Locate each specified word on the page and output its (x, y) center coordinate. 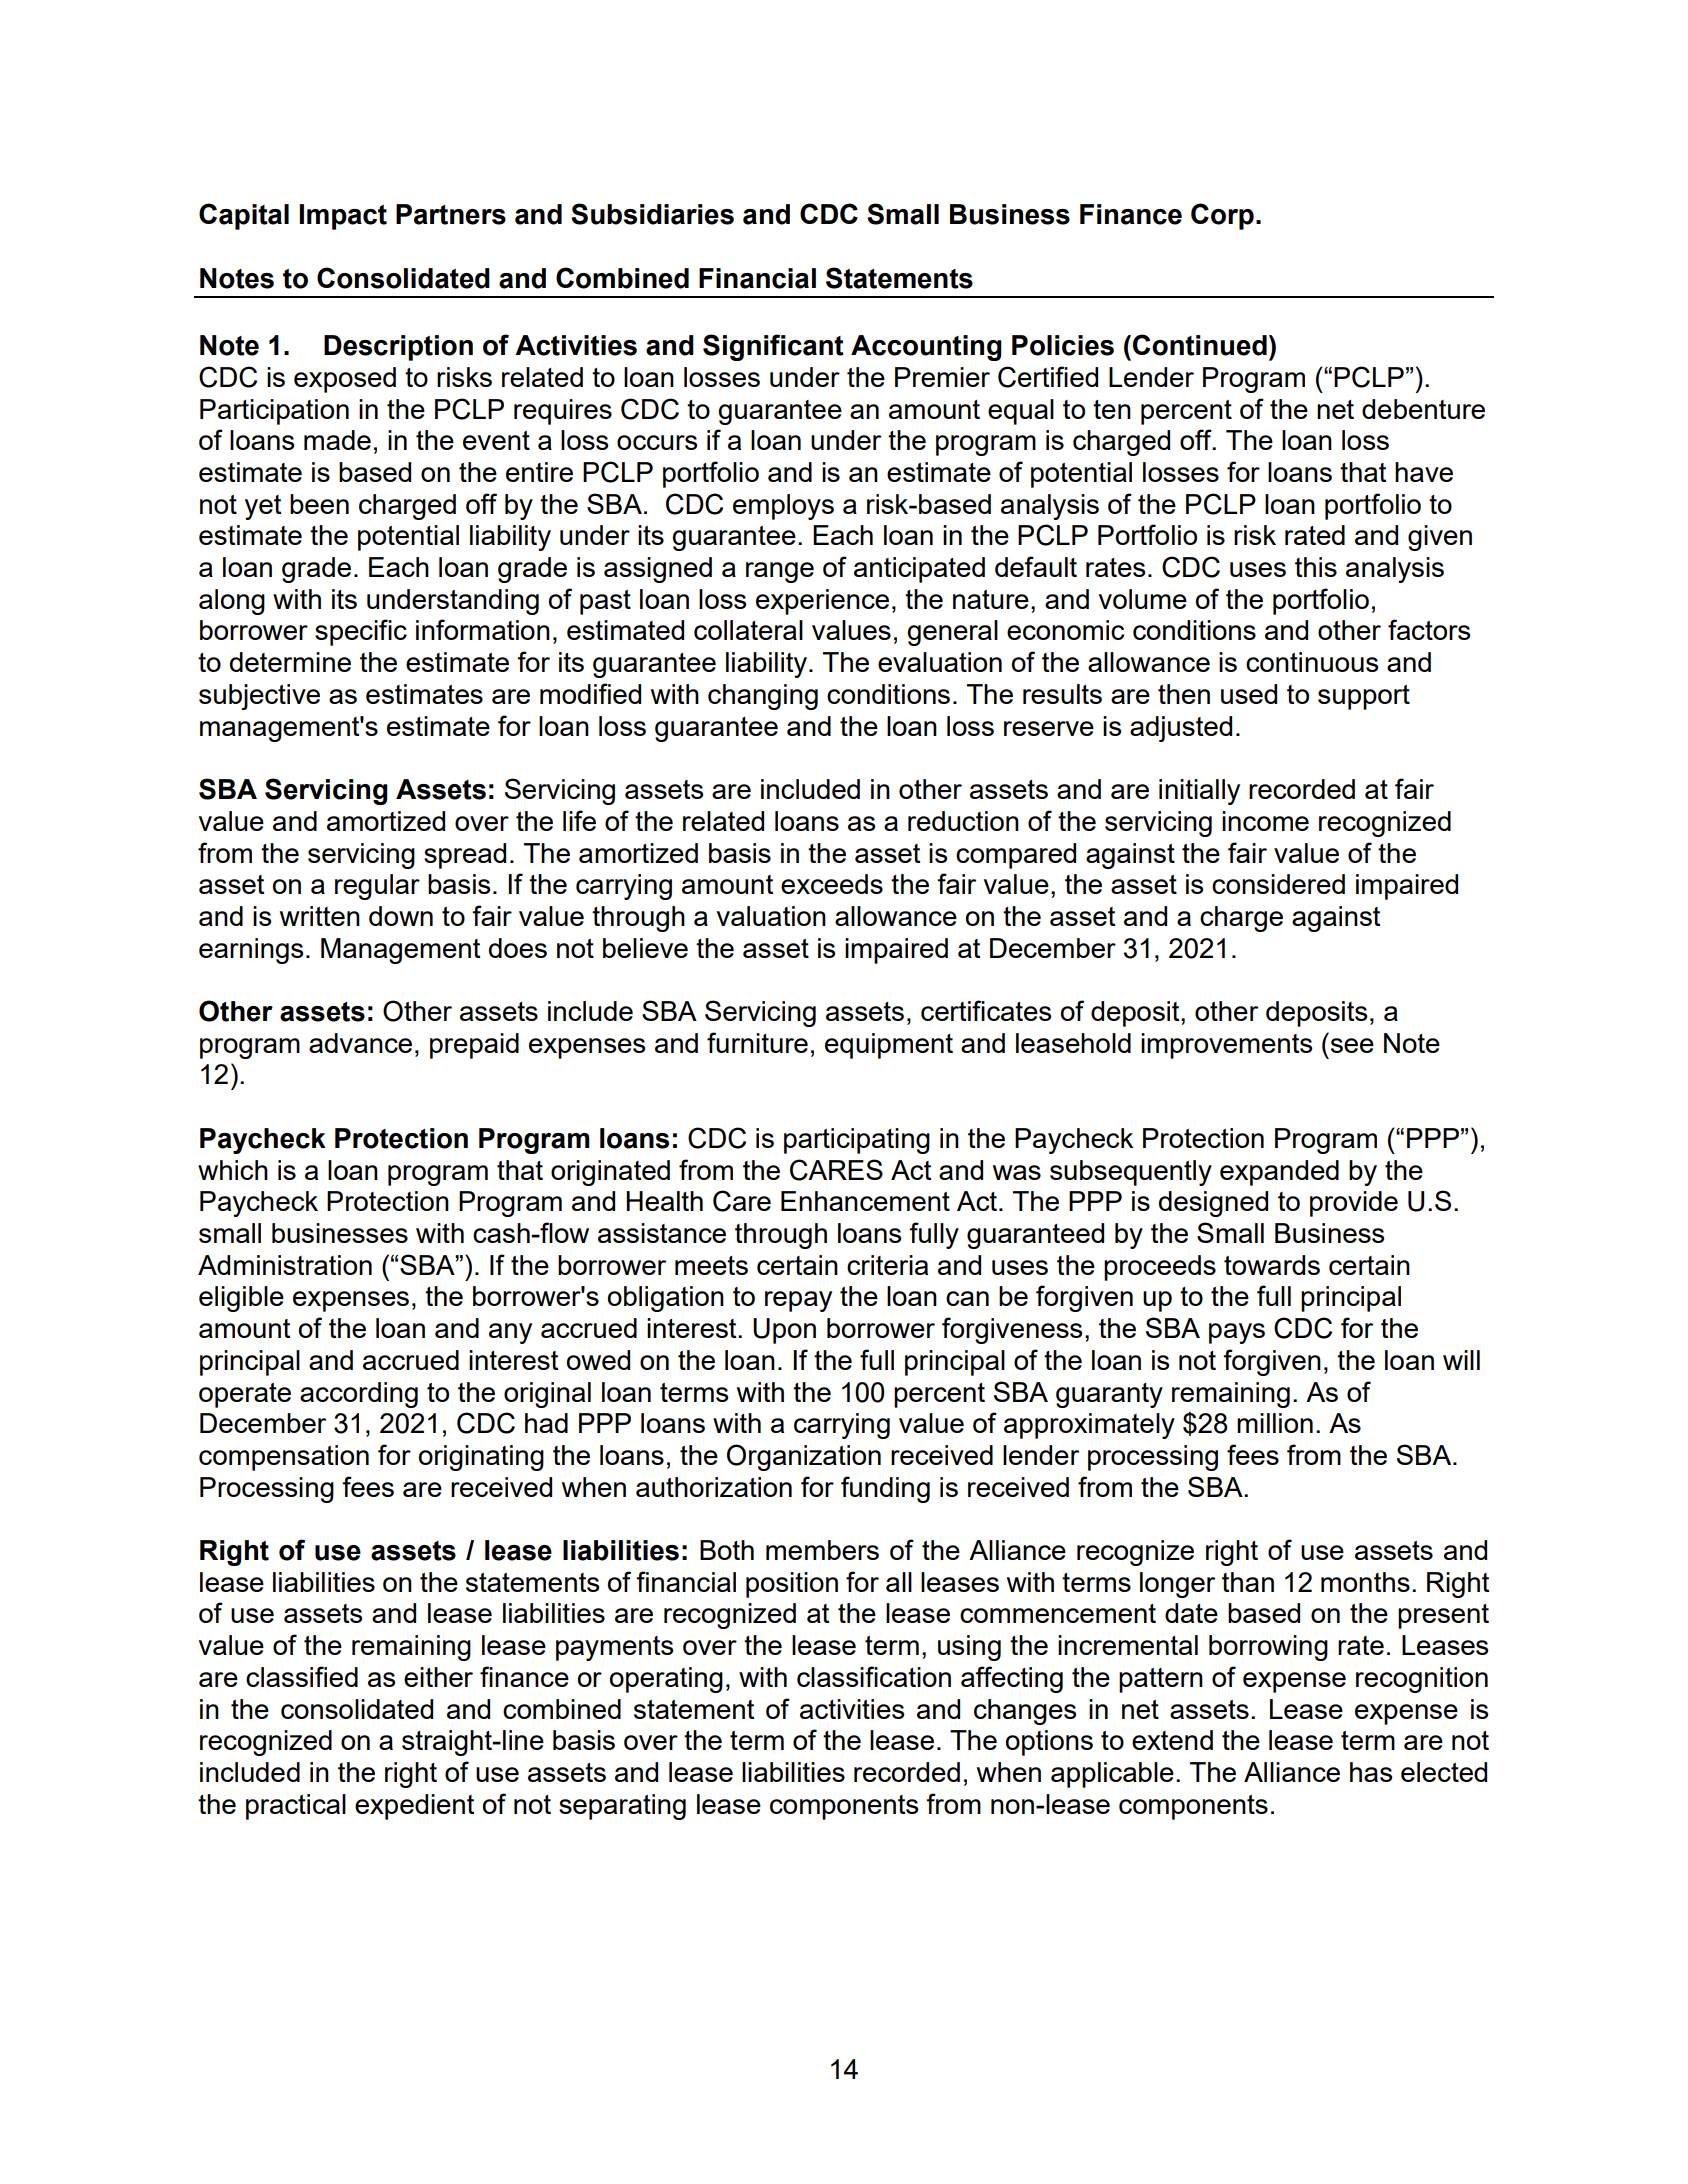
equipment (889, 1046)
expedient (414, 1807)
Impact (343, 217)
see (1352, 1045)
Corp (1222, 216)
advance (360, 1043)
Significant (773, 347)
